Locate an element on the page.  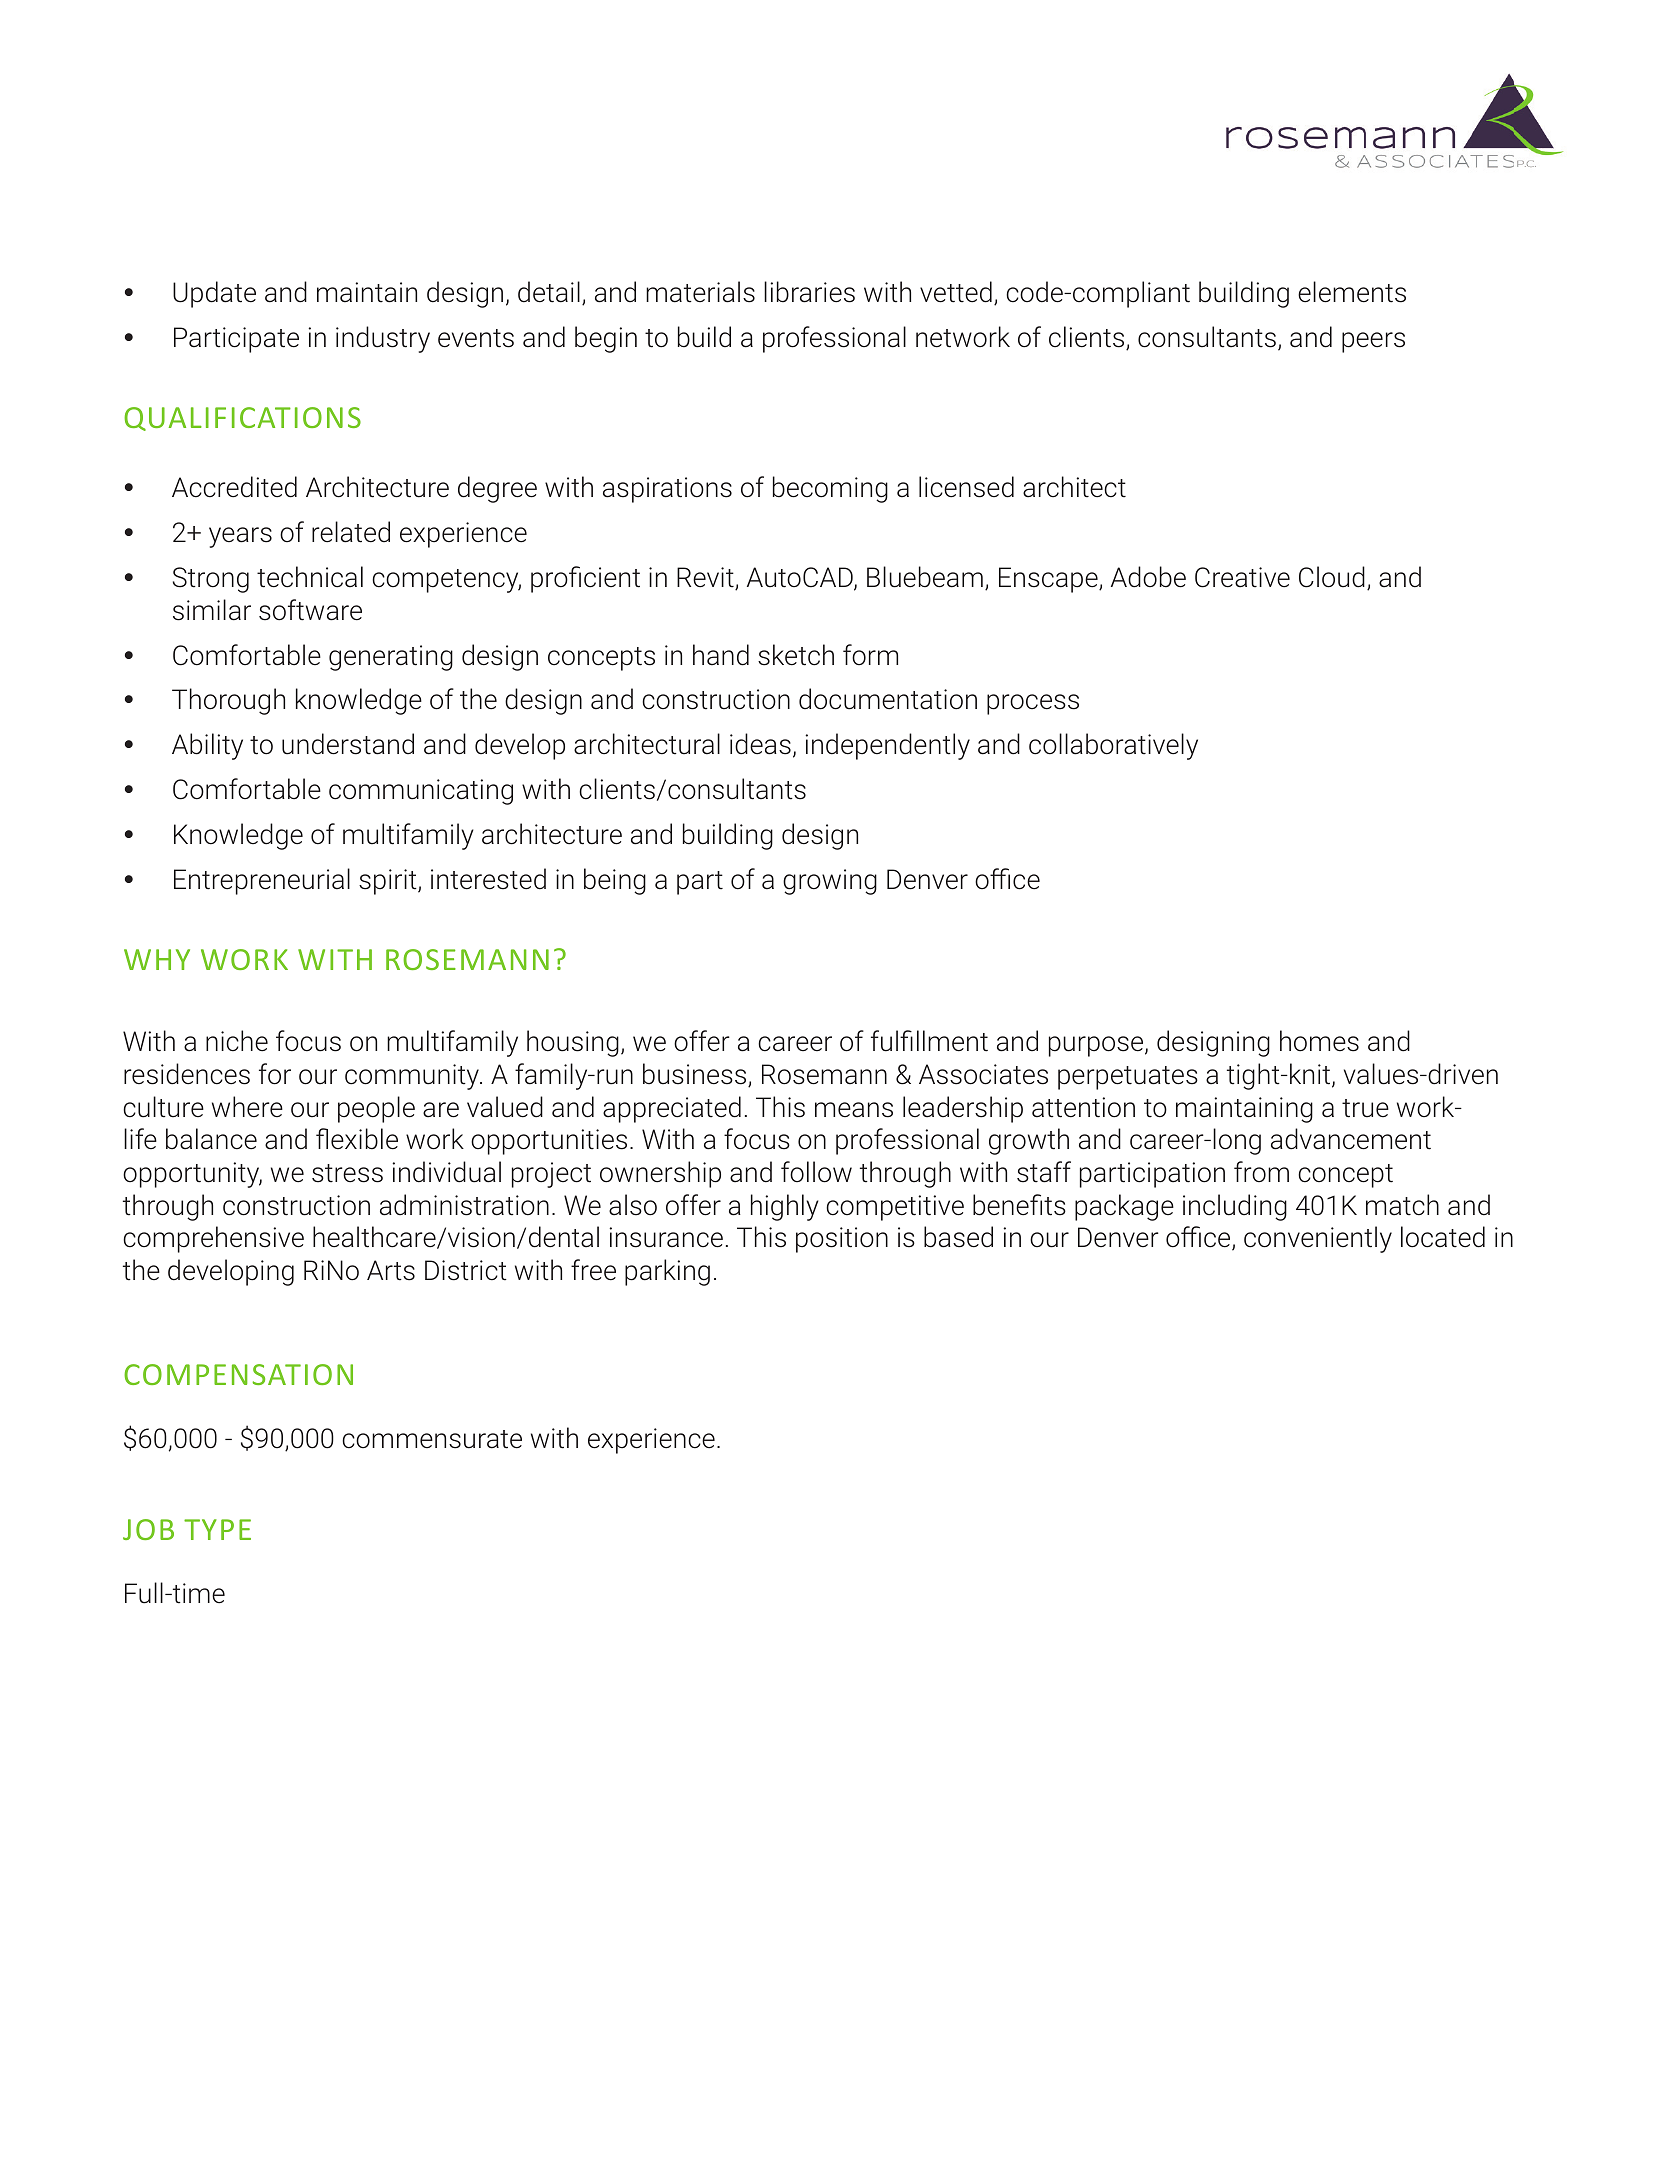
conveniently is located at coordinates (1318, 1239).
